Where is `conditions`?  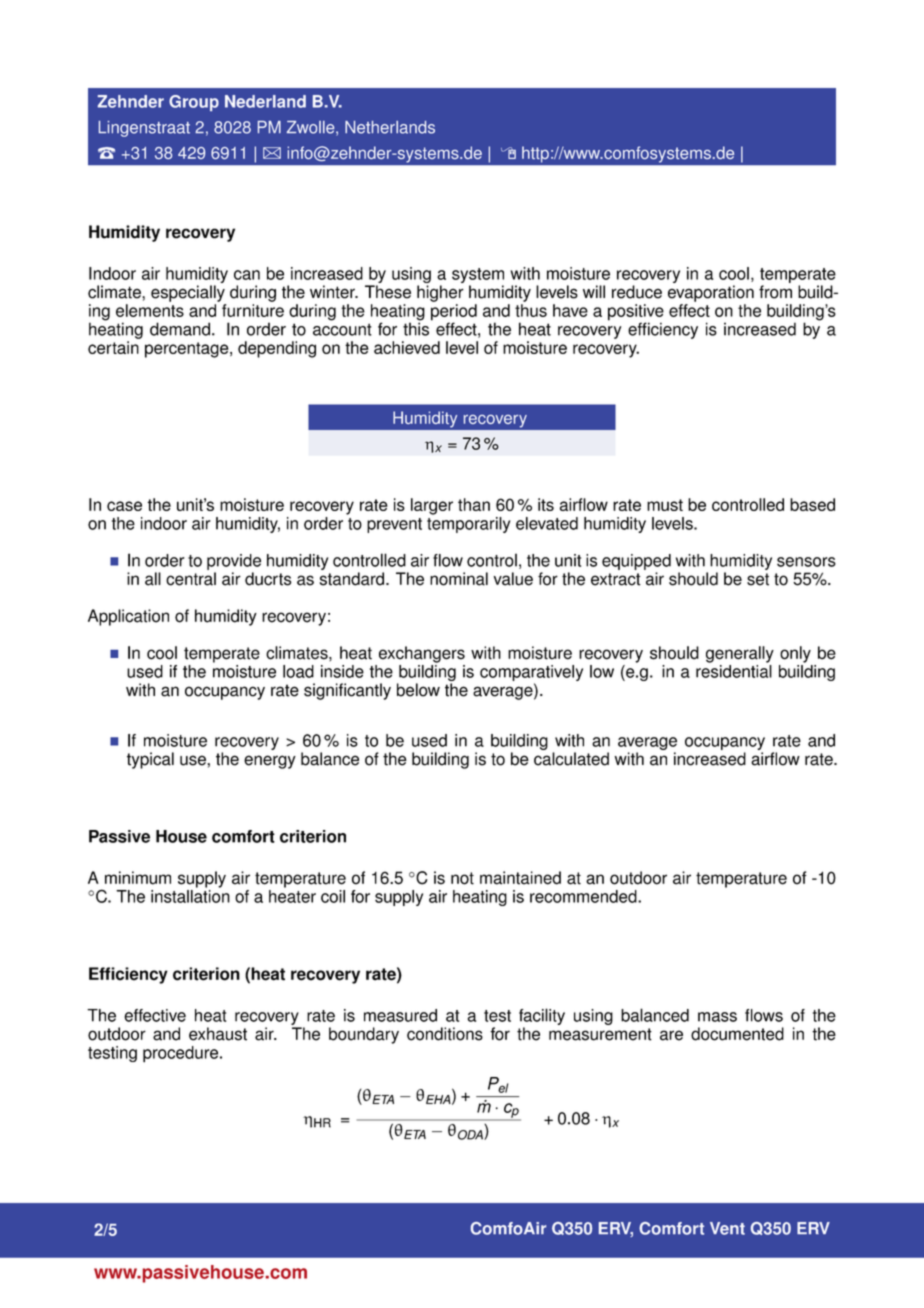 conditions is located at coordinates (445, 1034).
